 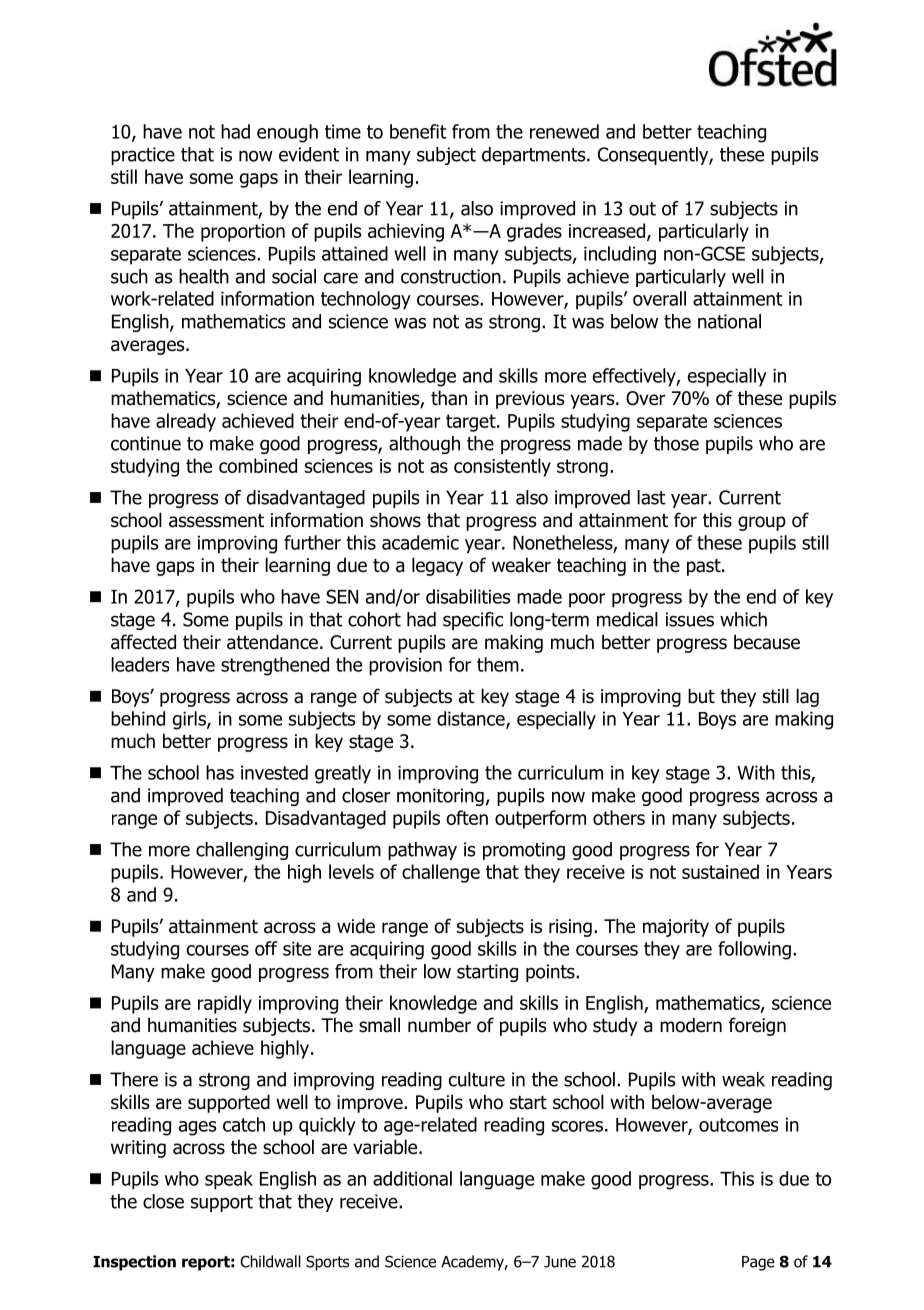 What do you see at coordinates (701, 696) in the screenshot?
I see `but` at bounding box center [701, 696].
